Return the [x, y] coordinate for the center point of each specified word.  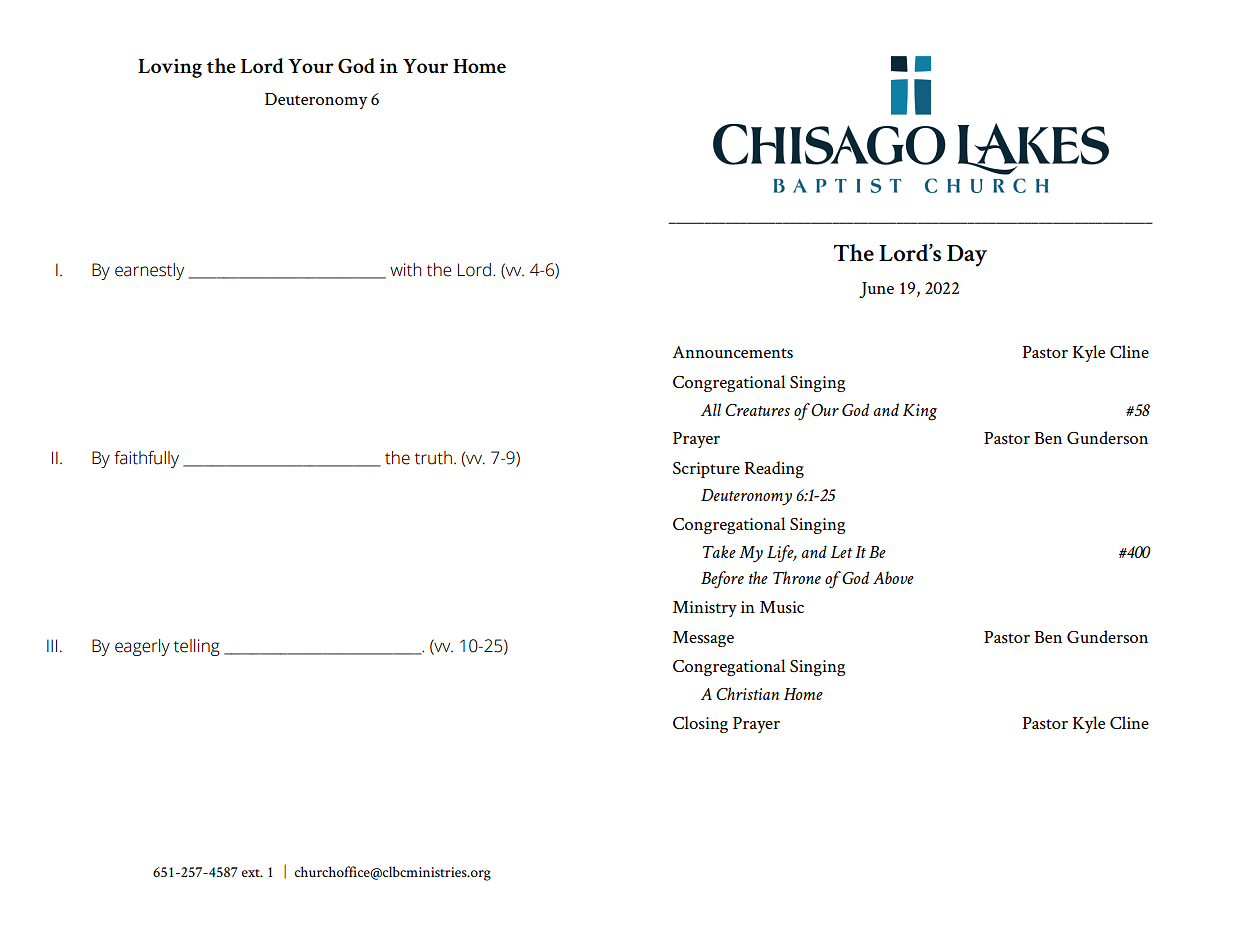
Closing [700, 724]
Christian [747, 693]
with [405, 270]
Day [967, 256]
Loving [170, 68]
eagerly [142, 647]
